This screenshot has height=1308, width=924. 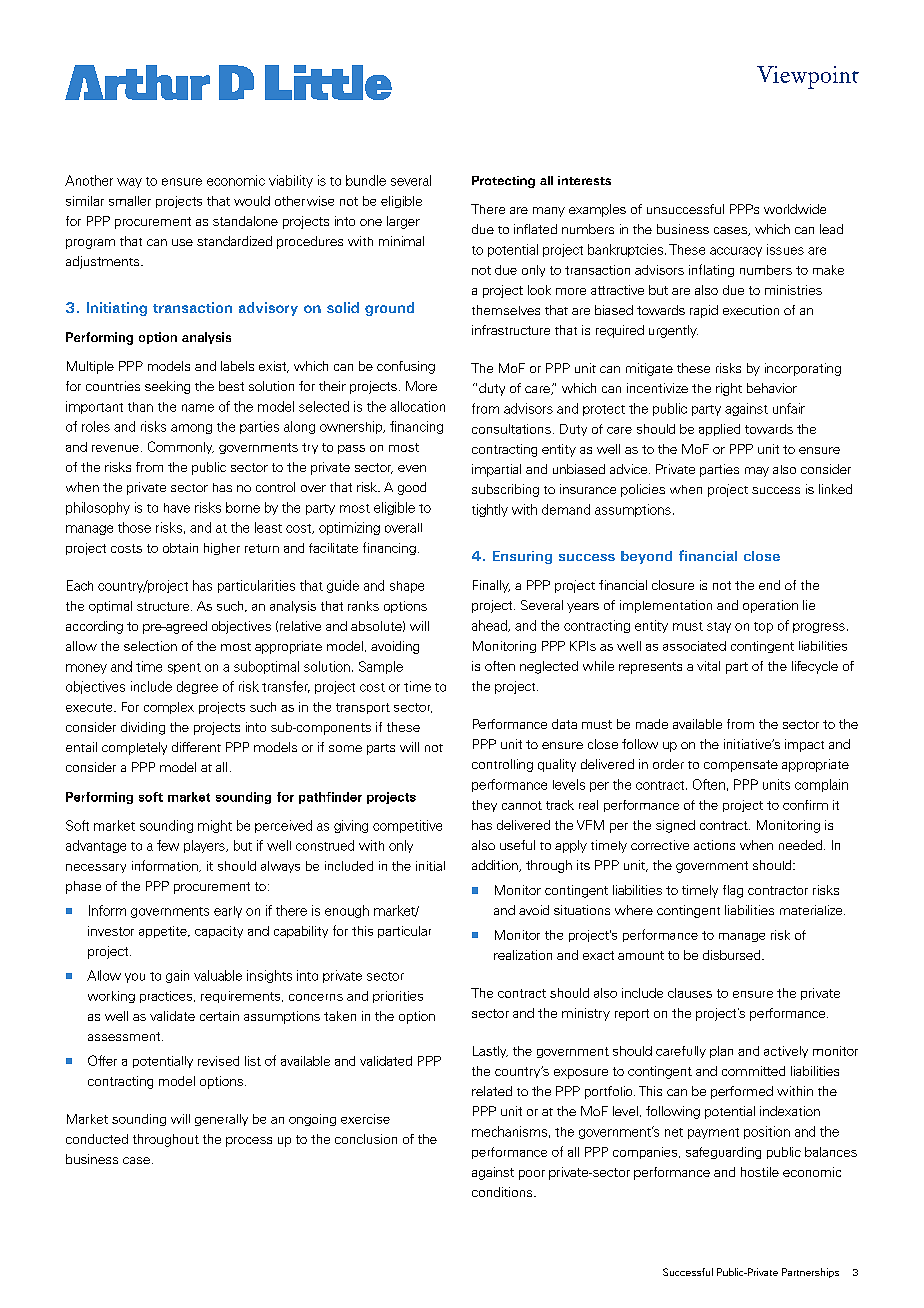 I want to click on selection, so click(x=150, y=646).
